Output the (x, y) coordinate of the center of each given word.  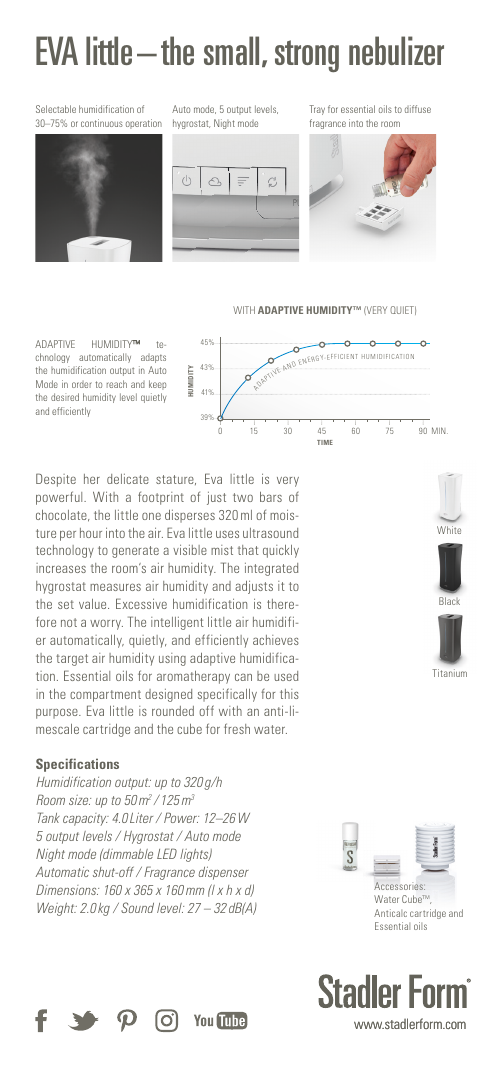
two (243, 497)
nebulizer (396, 50)
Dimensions (67, 889)
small (233, 51)
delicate (128, 479)
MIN (440, 430)
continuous (102, 123)
